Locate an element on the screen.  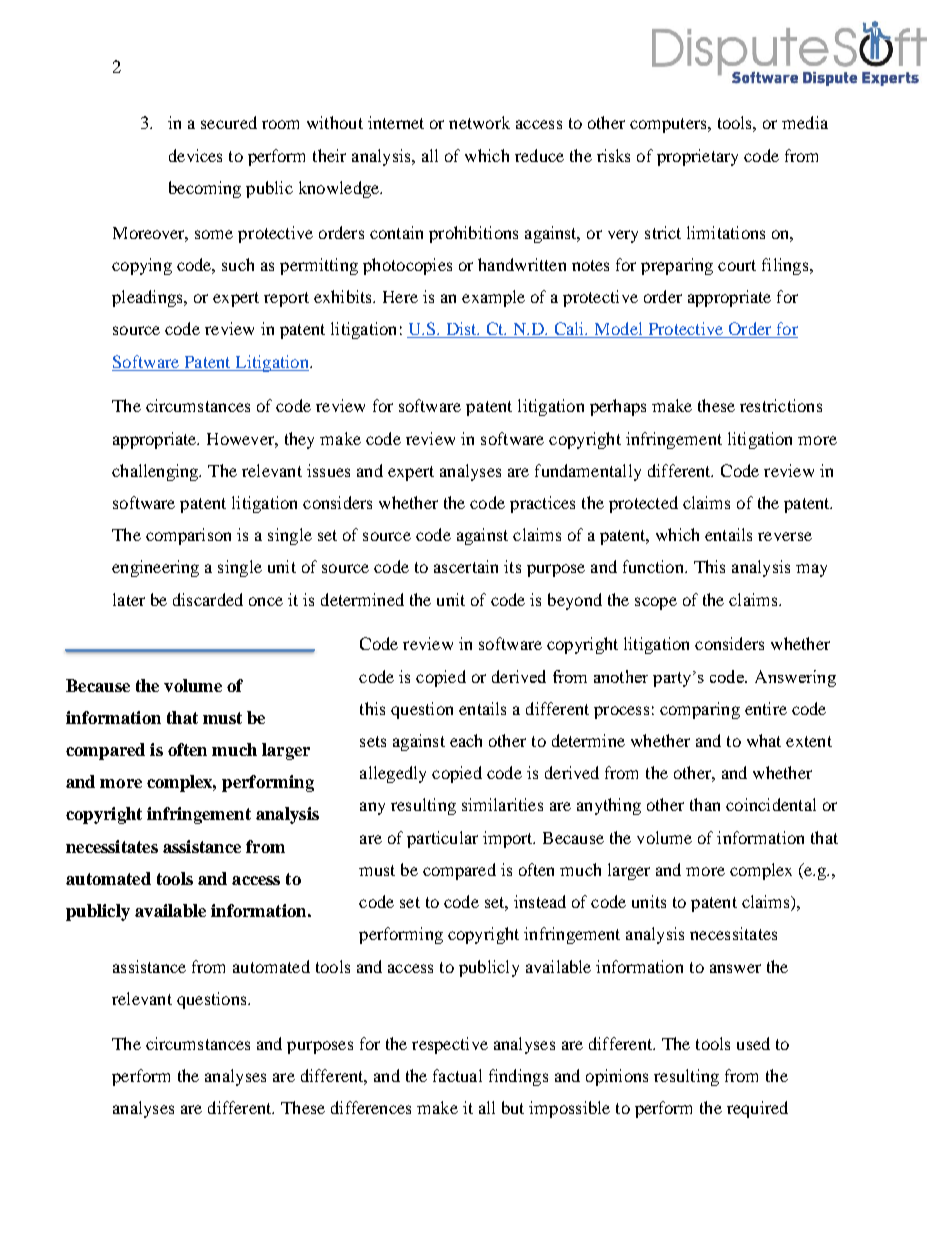
ascertain is located at coordinates (466, 566).
